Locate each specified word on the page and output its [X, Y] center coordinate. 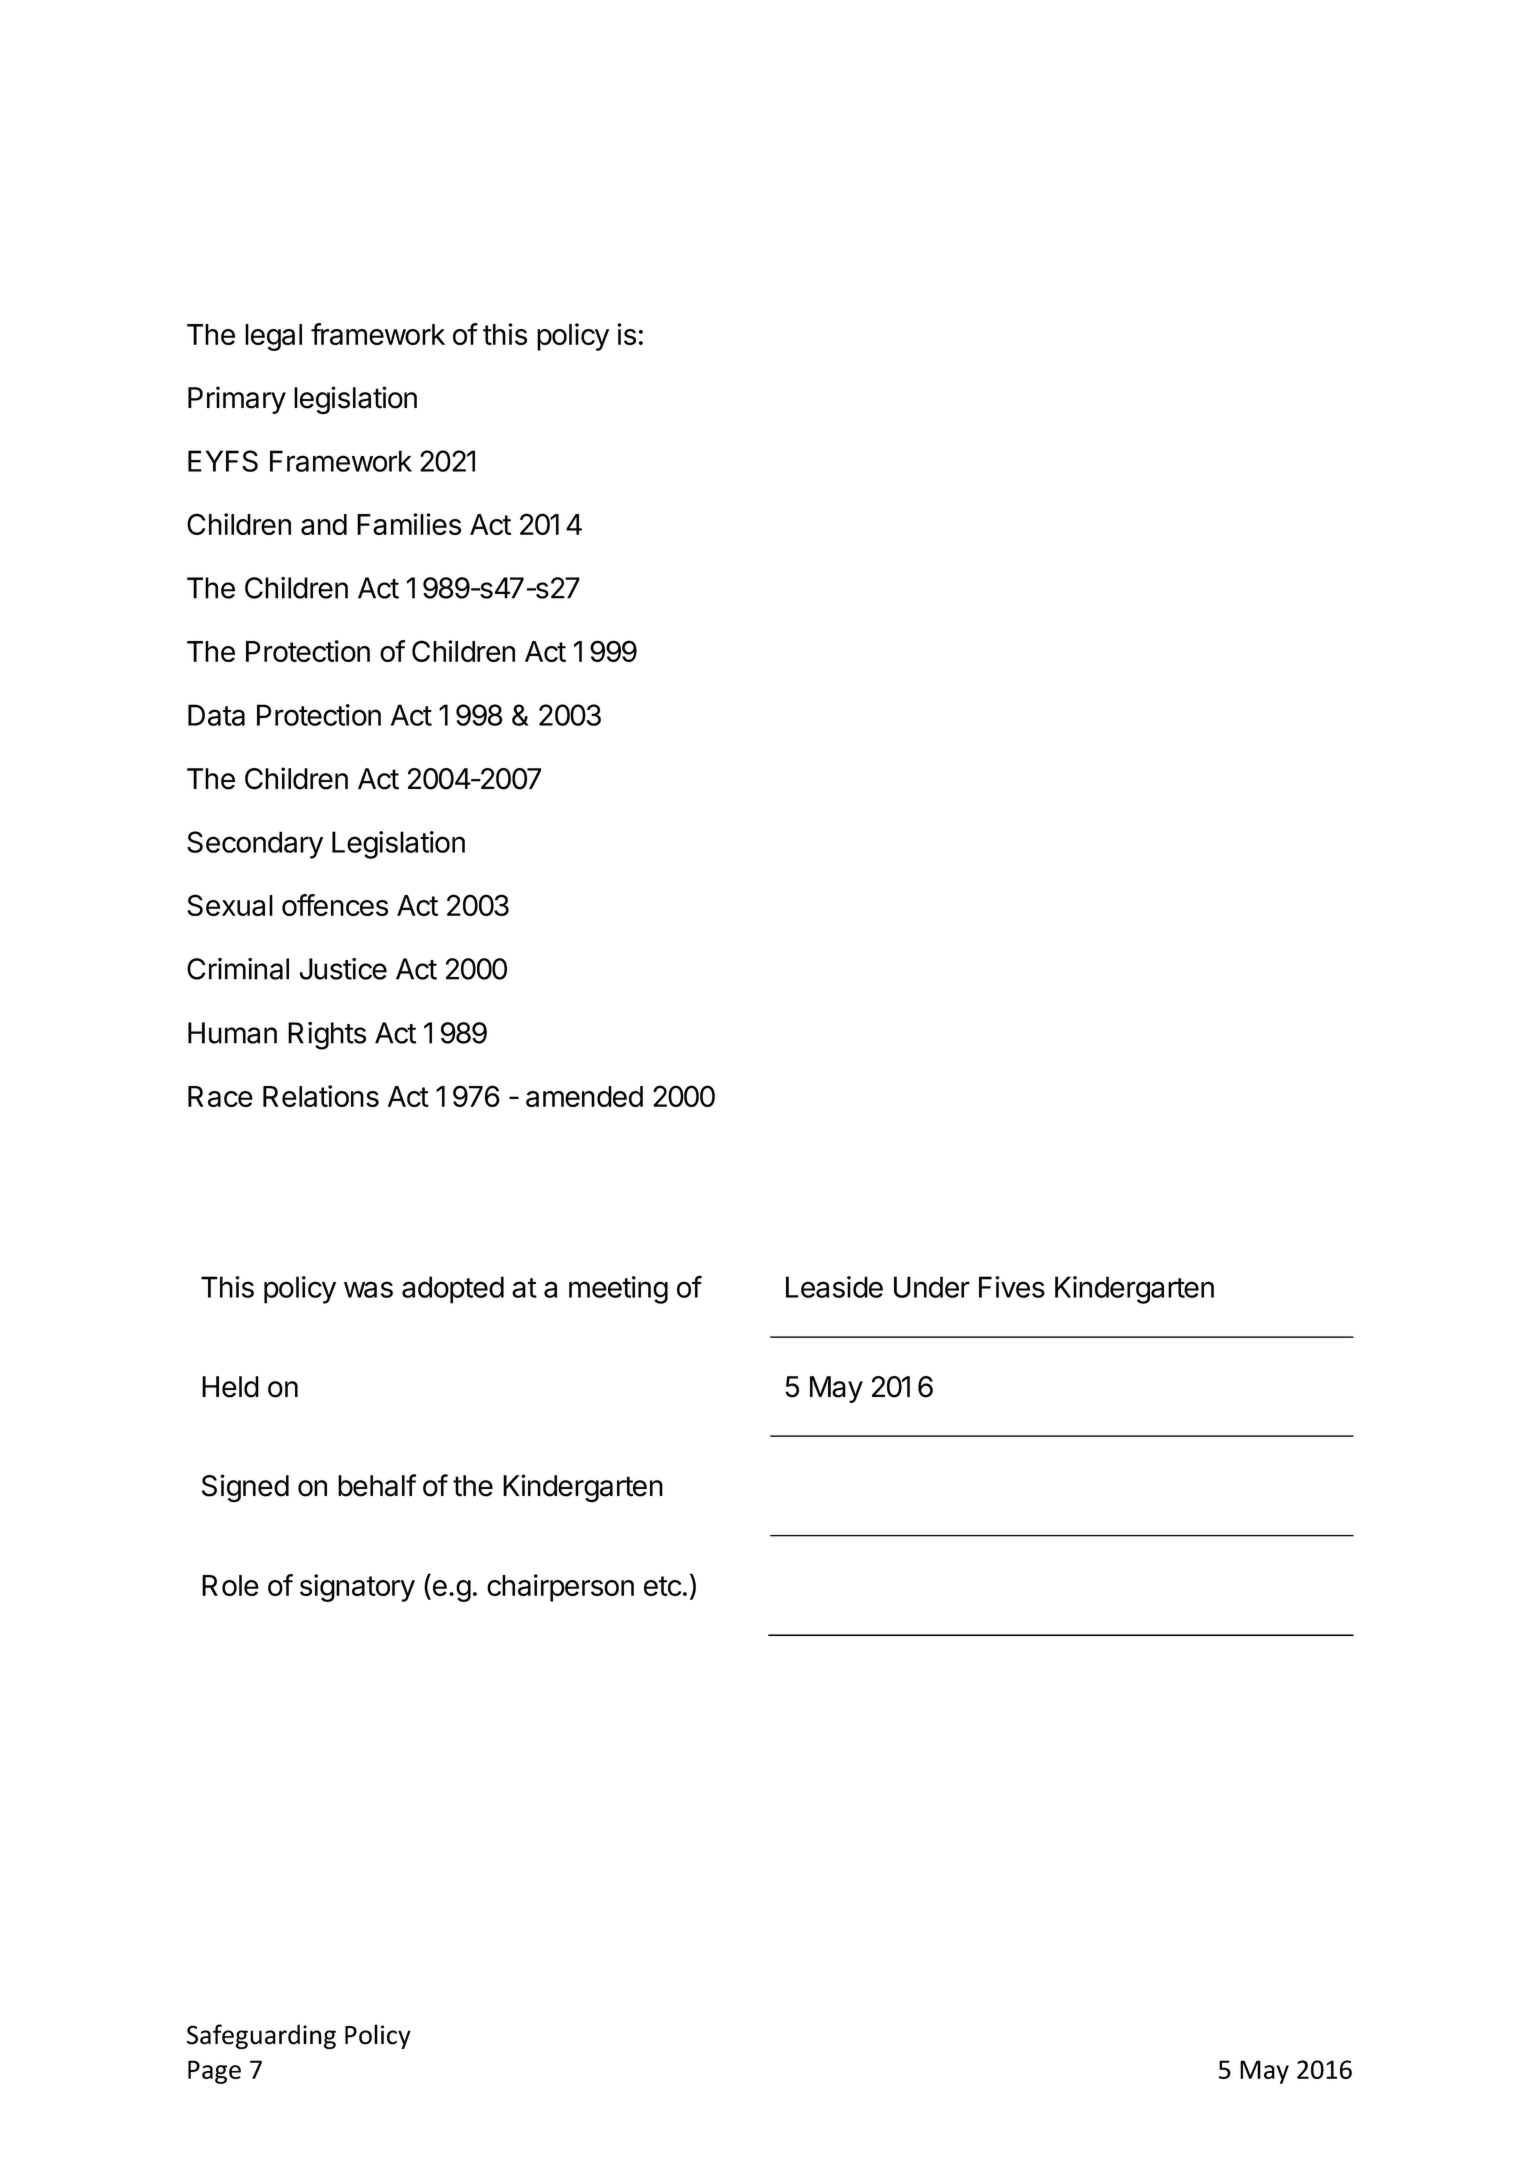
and [324, 524]
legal [273, 337]
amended [584, 1096]
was [368, 1289]
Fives [1012, 1287]
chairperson [560, 1588]
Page [214, 2072]
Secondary [255, 845]
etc [662, 1586]
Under [932, 1287]
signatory [357, 1588]
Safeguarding [261, 2036]
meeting [618, 1290]
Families [409, 524]
